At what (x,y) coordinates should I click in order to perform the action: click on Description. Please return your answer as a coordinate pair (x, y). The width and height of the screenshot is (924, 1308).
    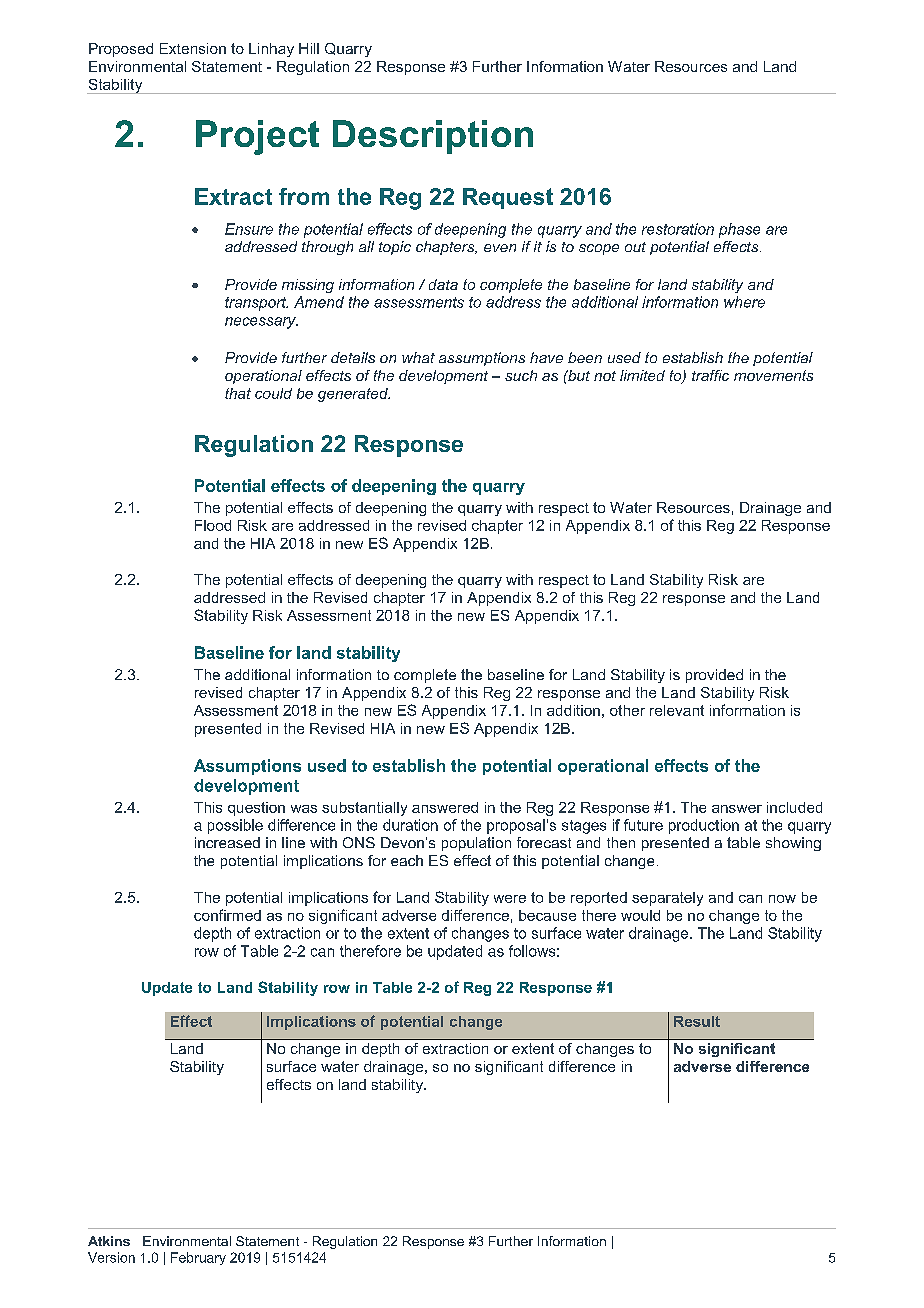
    Looking at the image, I should click on (433, 137).
